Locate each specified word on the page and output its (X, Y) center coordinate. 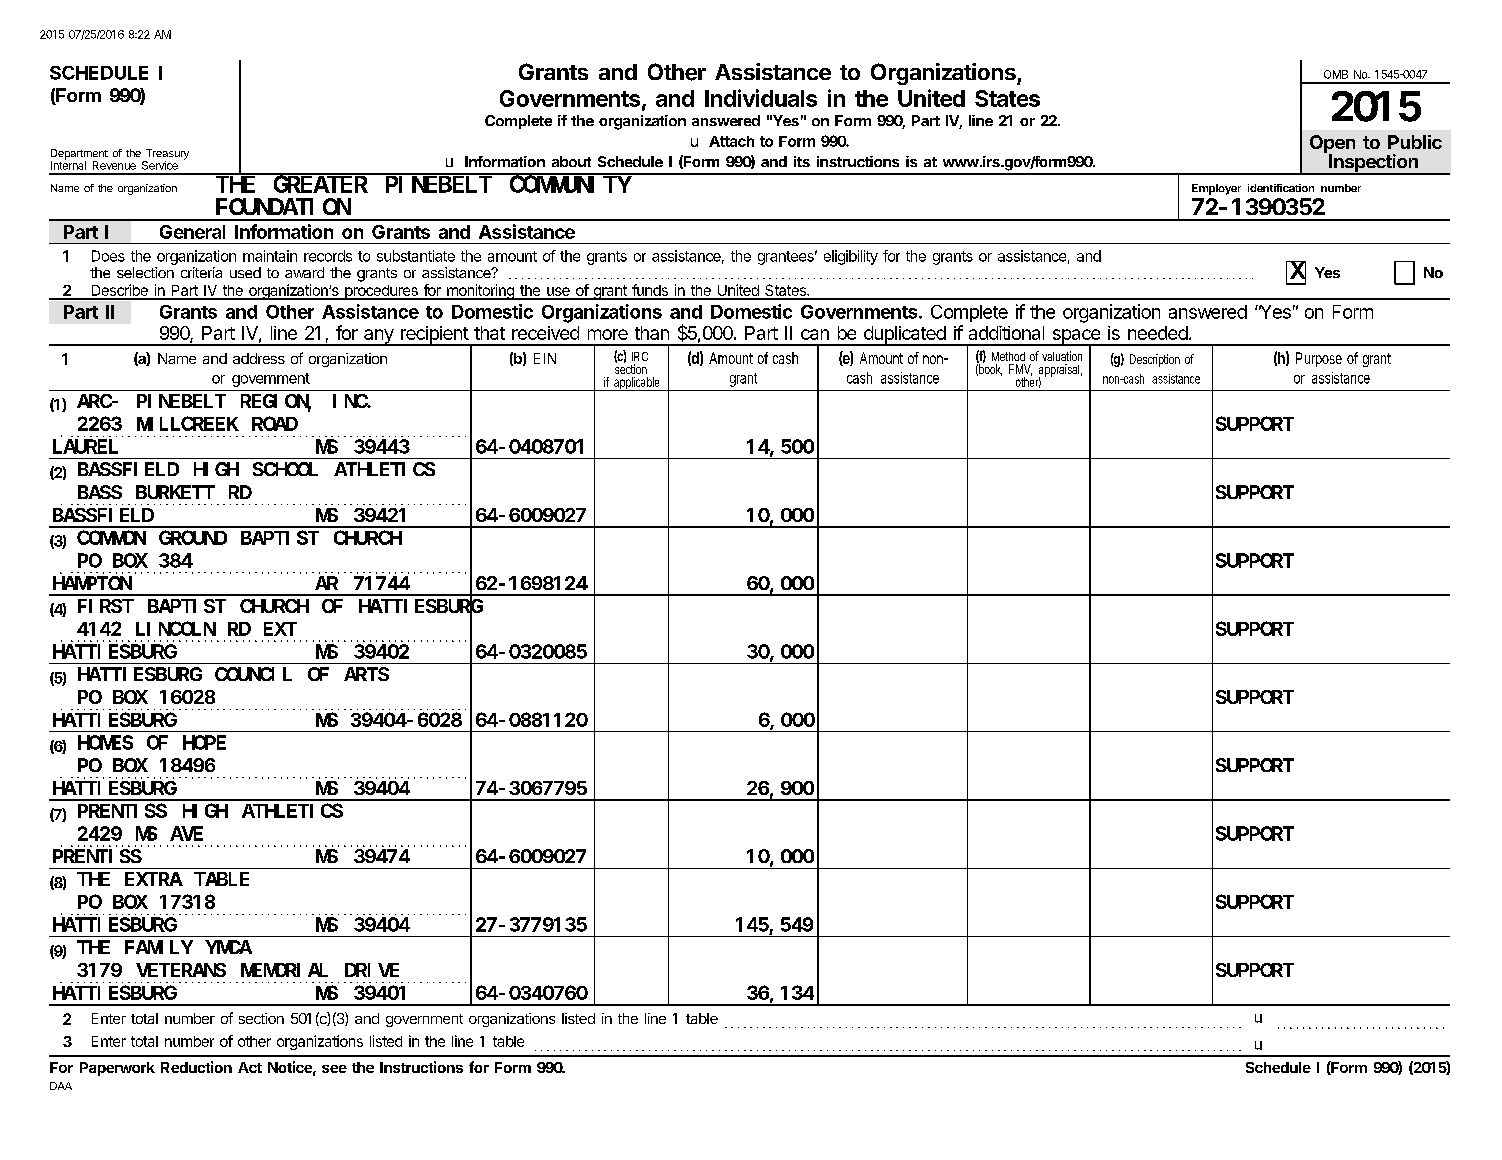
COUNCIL (253, 674)
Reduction (196, 1067)
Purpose (1319, 359)
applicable (636, 384)
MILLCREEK (188, 424)
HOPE (204, 743)
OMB (1336, 74)
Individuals (761, 98)
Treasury (166, 155)
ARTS (366, 674)
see (334, 1069)
